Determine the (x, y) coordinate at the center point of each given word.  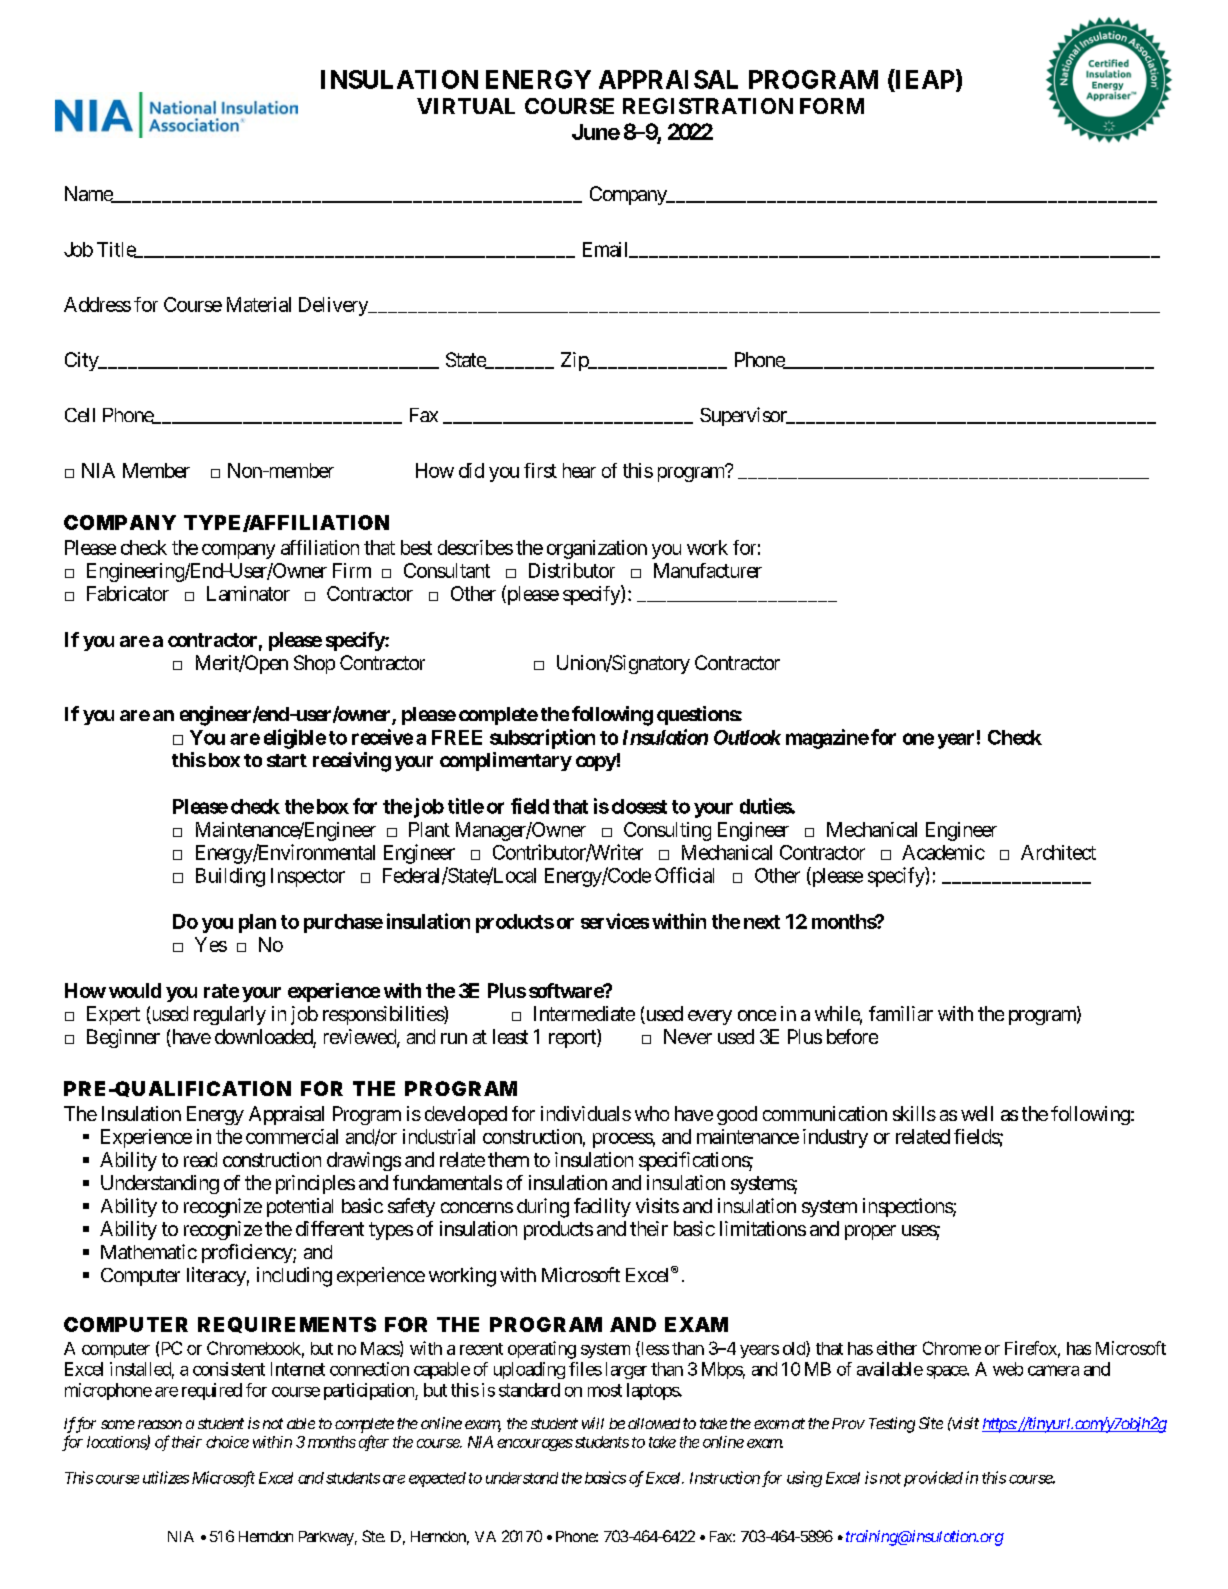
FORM (832, 106)
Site (931, 1423)
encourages (535, 1445)
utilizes (166, 1477)
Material (259, 304)
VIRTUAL (466, 106)
